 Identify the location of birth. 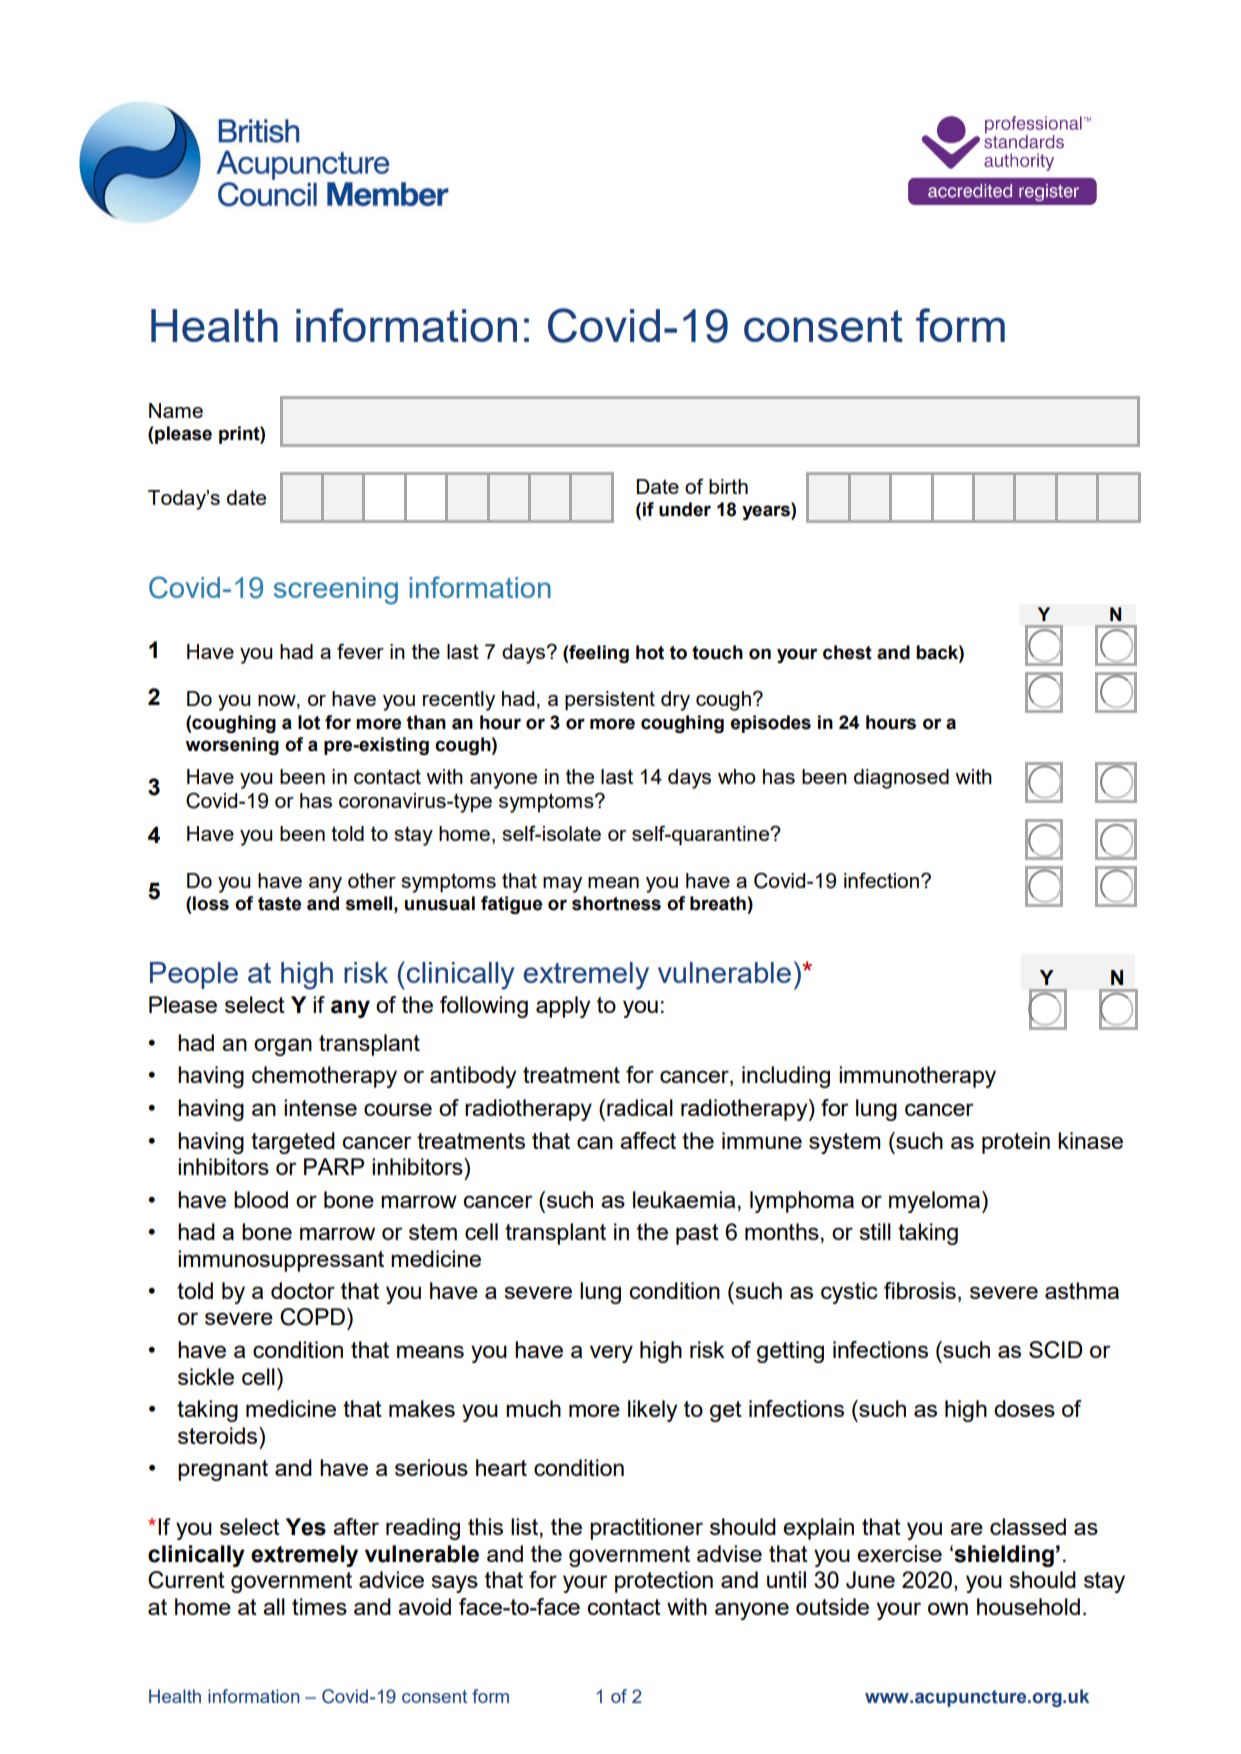
(728, 486).
